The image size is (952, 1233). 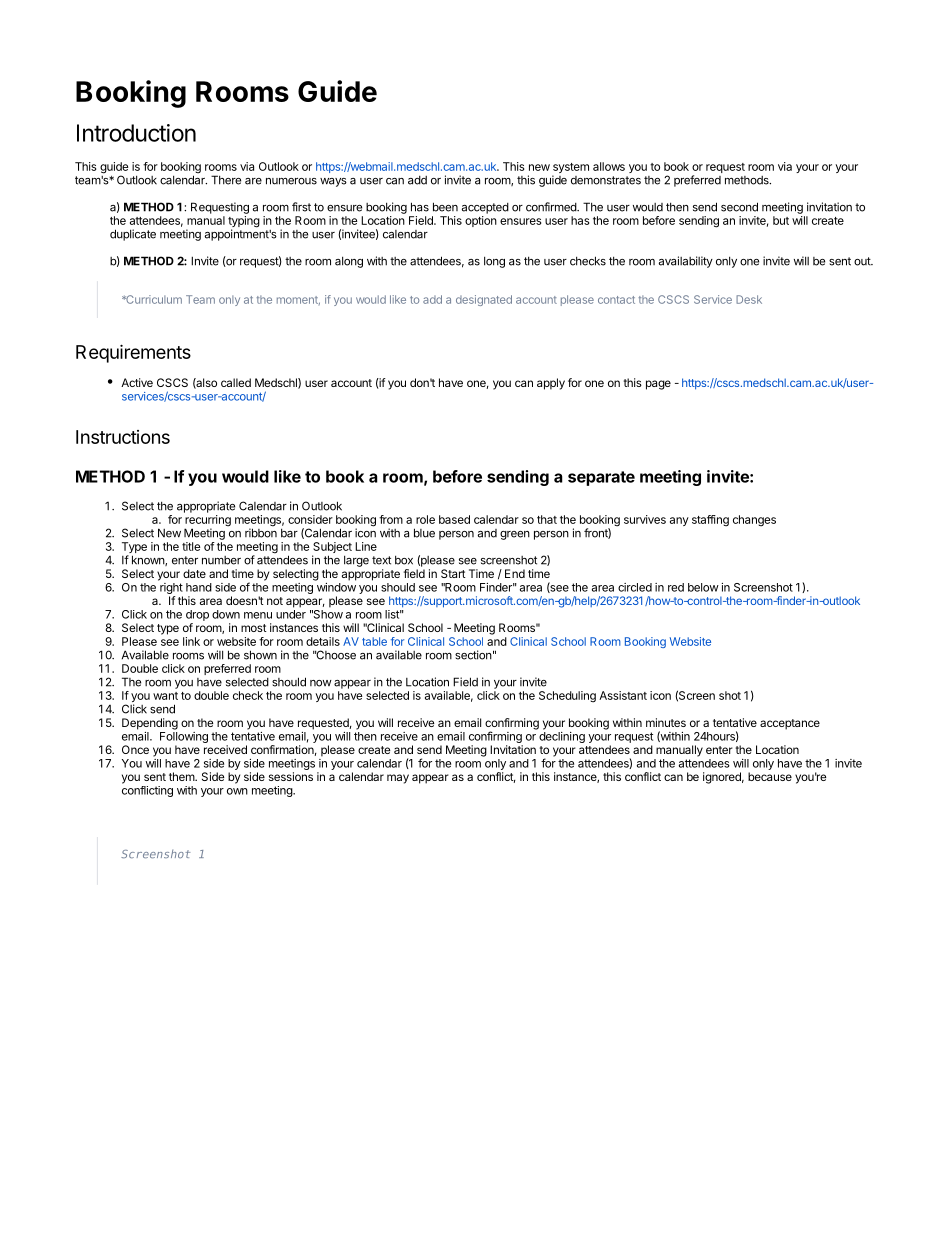 What do you see at coordinates (703, 587) in the screenshot?
I see `below` at bounding box center [703, 587].
